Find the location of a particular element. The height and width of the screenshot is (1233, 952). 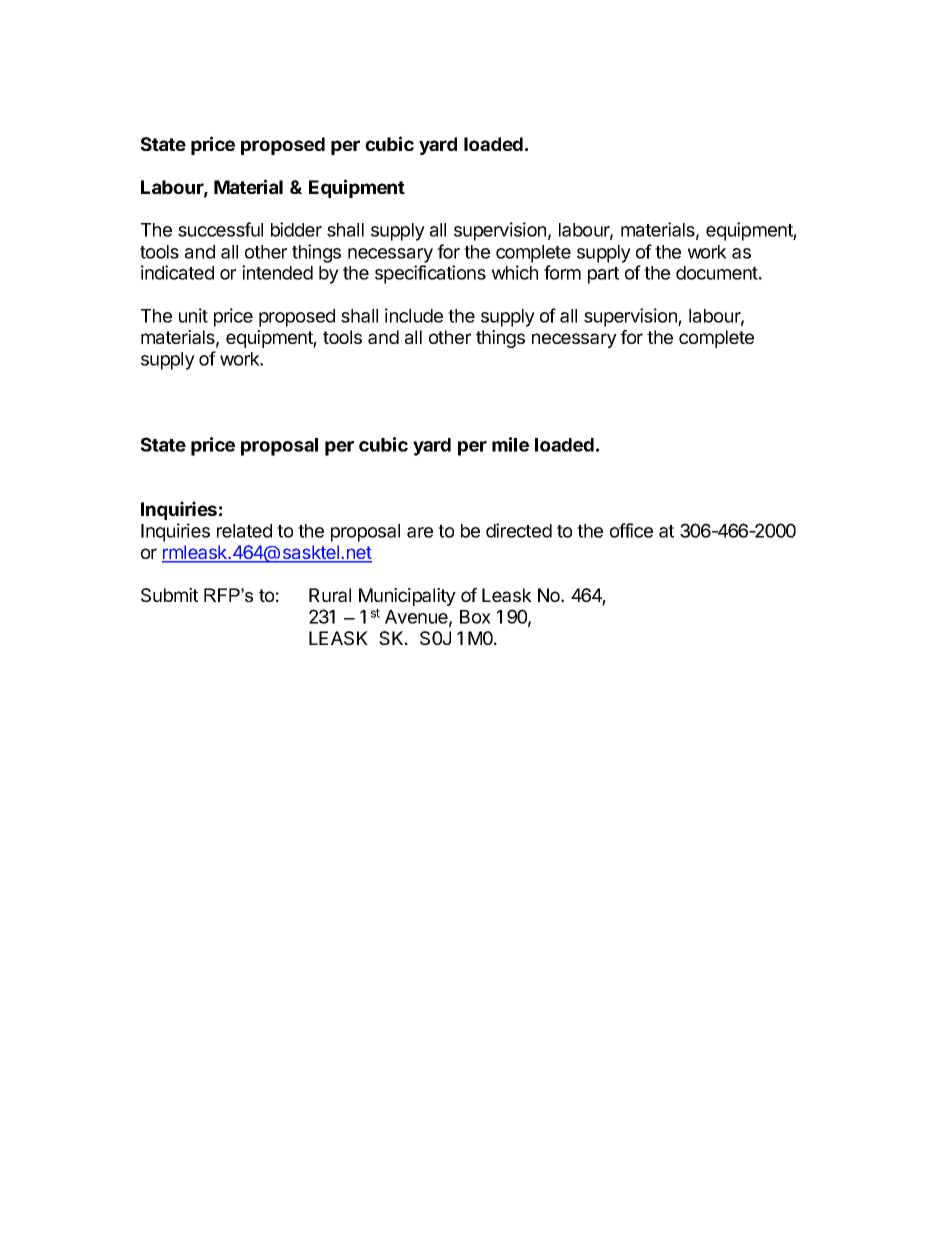

Submit is located at coordinates (169, 595).
